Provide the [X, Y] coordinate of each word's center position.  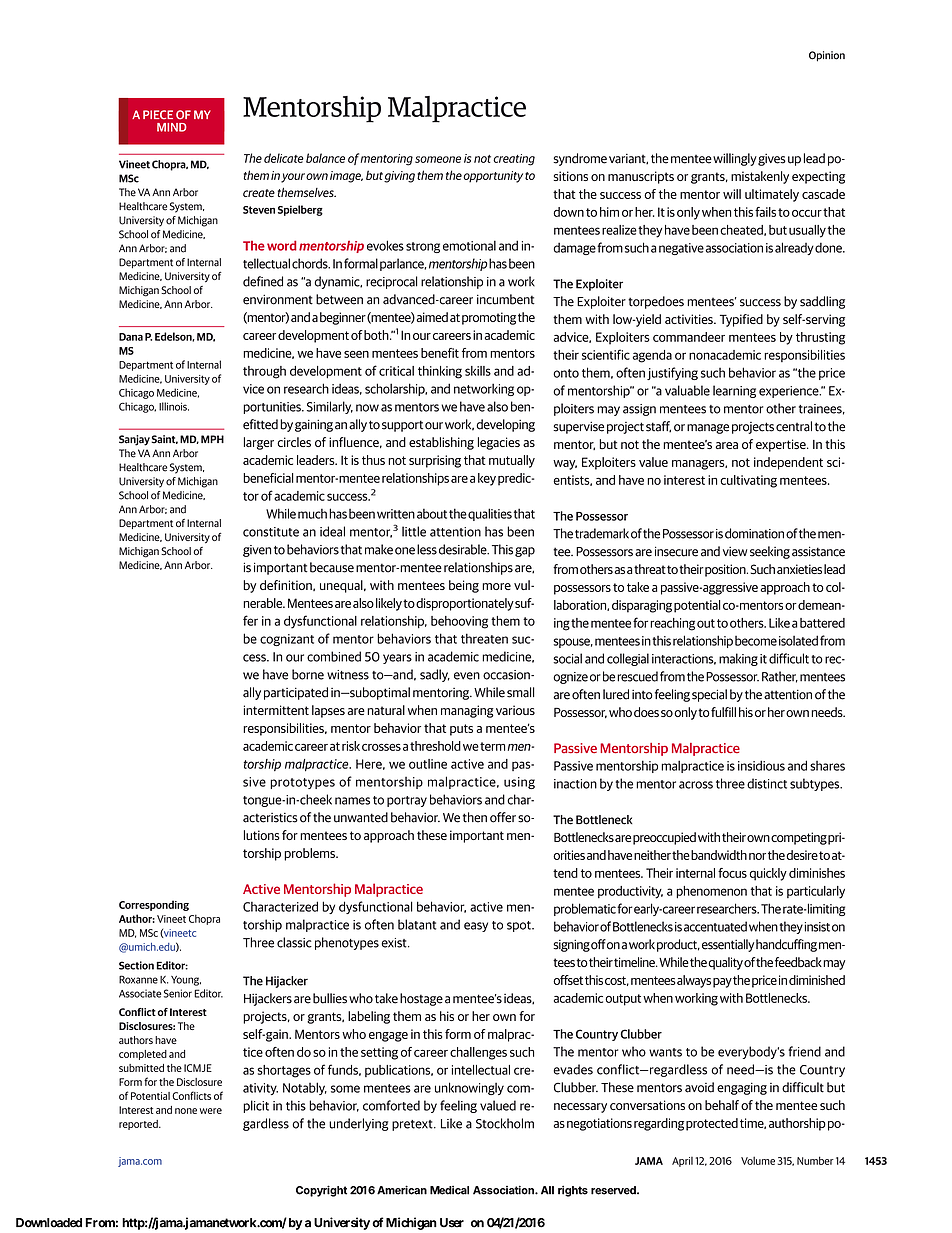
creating [514, 160]
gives [772, 160]
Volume [758, 1160]
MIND [172, 127]
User [452, 1223]
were [211, 1111]
